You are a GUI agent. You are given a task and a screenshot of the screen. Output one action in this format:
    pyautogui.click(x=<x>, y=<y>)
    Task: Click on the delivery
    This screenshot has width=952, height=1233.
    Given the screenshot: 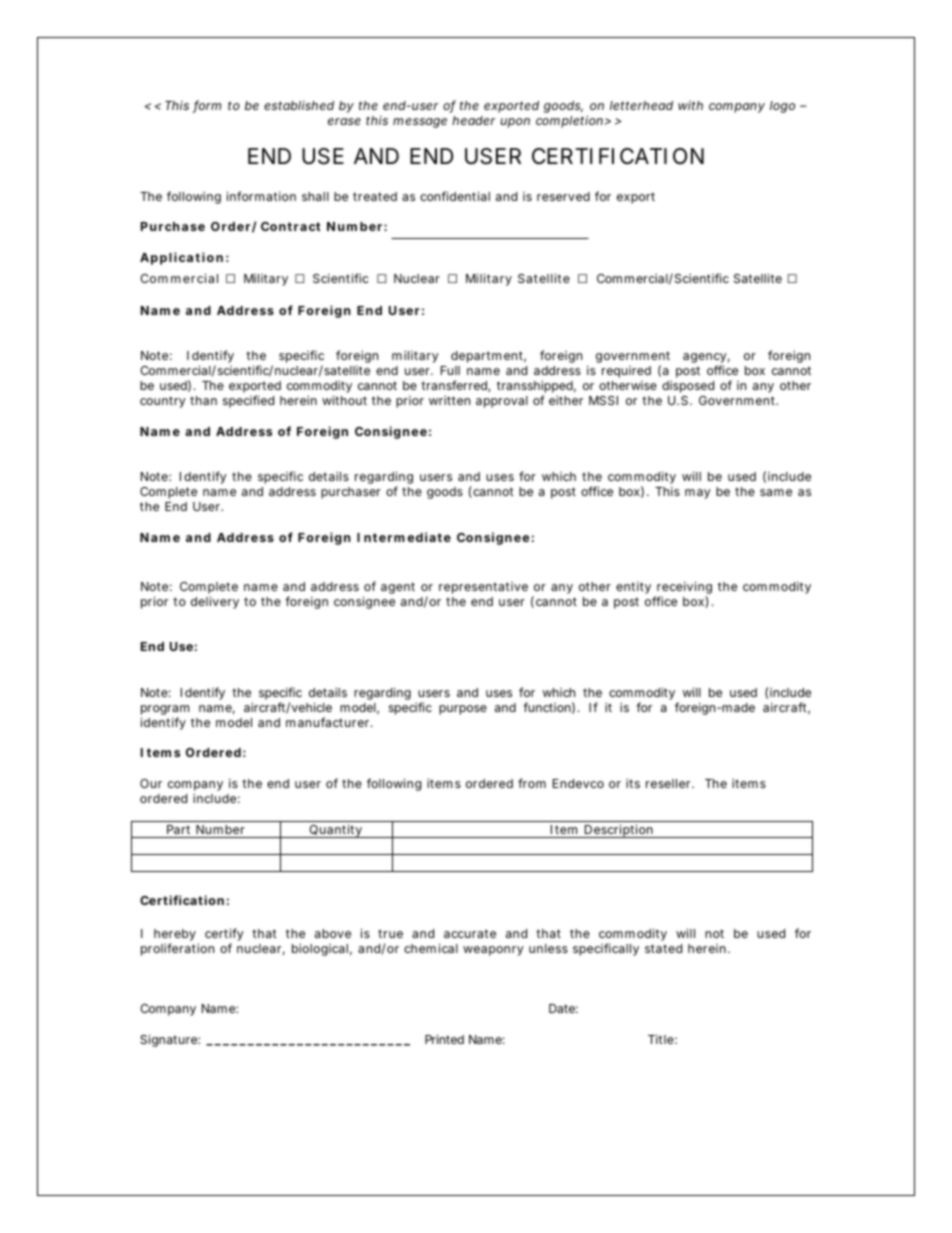 What is the action you would take?
    pyautogui.click(x=215, y=602)
